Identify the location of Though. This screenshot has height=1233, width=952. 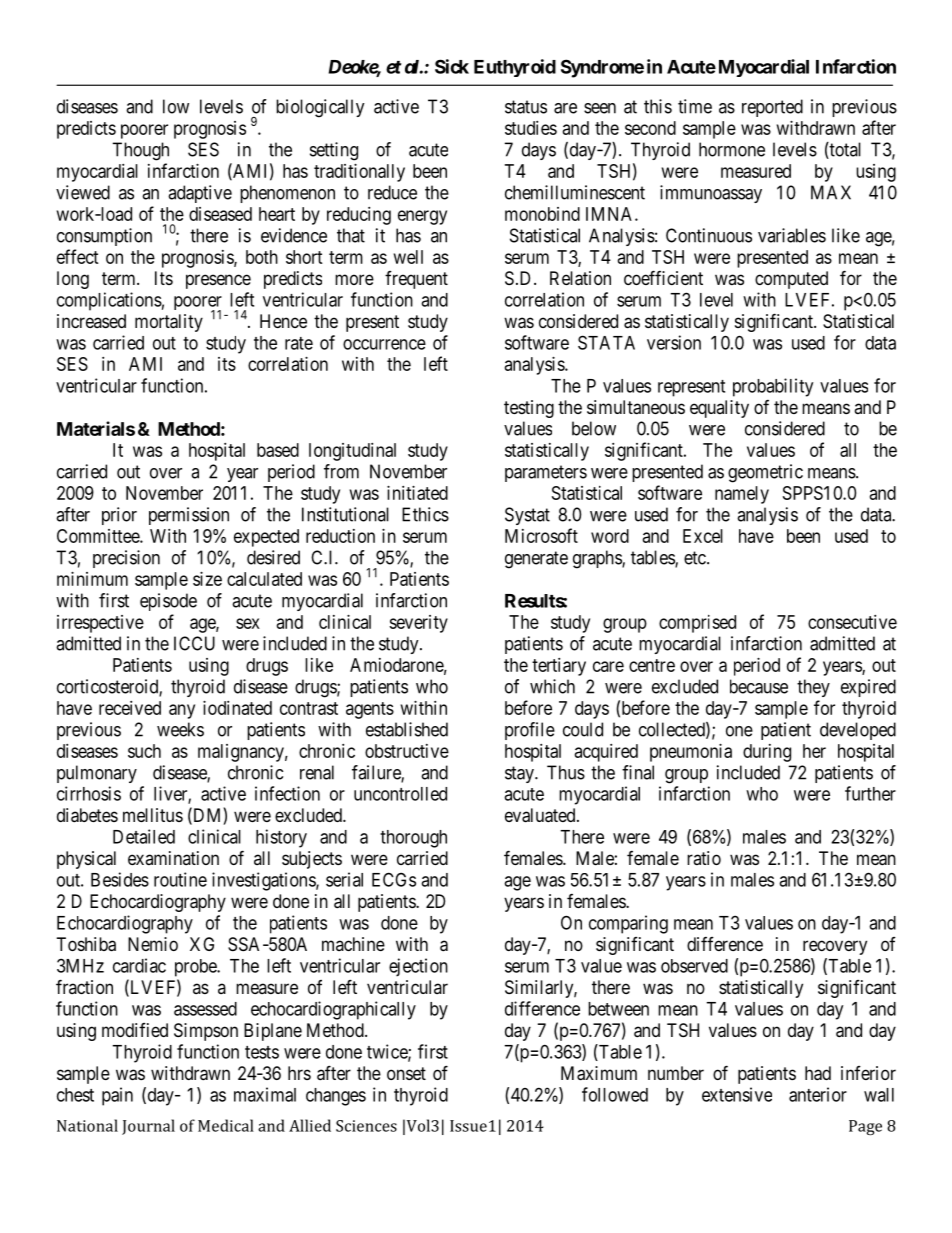
(140, 151).
